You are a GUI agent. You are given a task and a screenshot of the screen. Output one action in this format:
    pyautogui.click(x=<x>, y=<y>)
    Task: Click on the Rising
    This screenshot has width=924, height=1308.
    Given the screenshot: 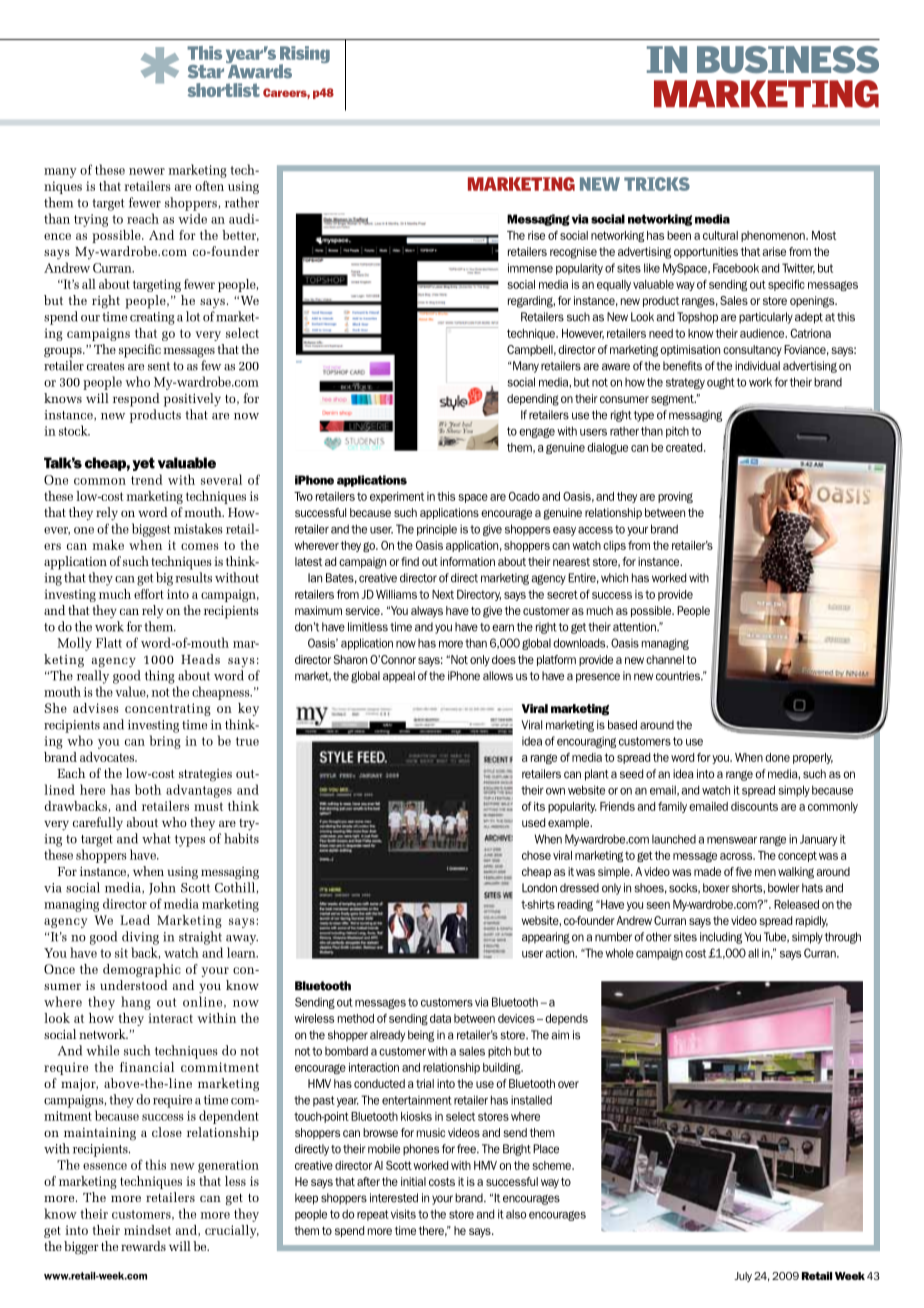 What is the action you would take?
    pyautogui.click(x=304, y=56)
